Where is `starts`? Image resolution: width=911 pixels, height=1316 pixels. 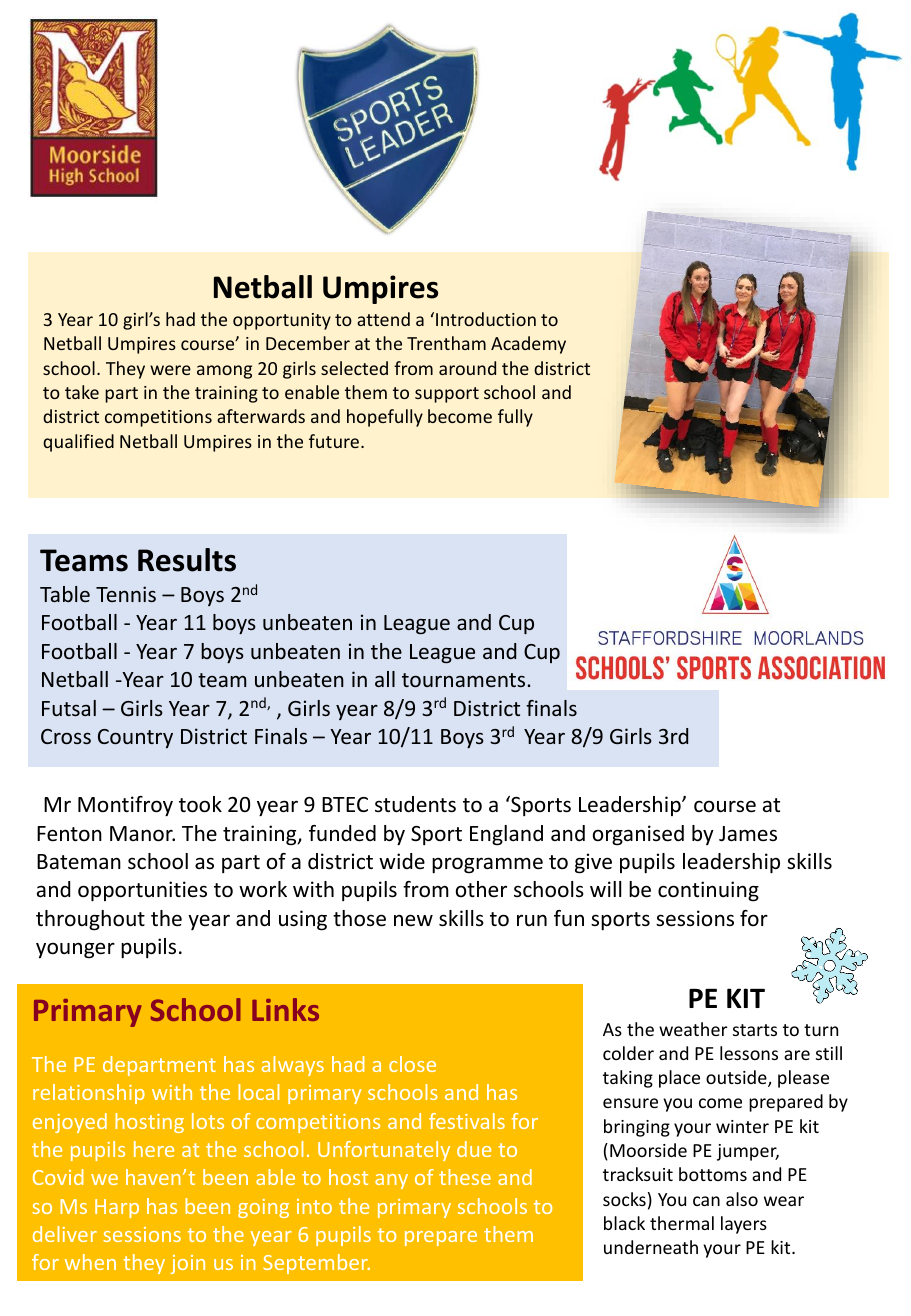
starts is located at coordinates (755, 1030).
